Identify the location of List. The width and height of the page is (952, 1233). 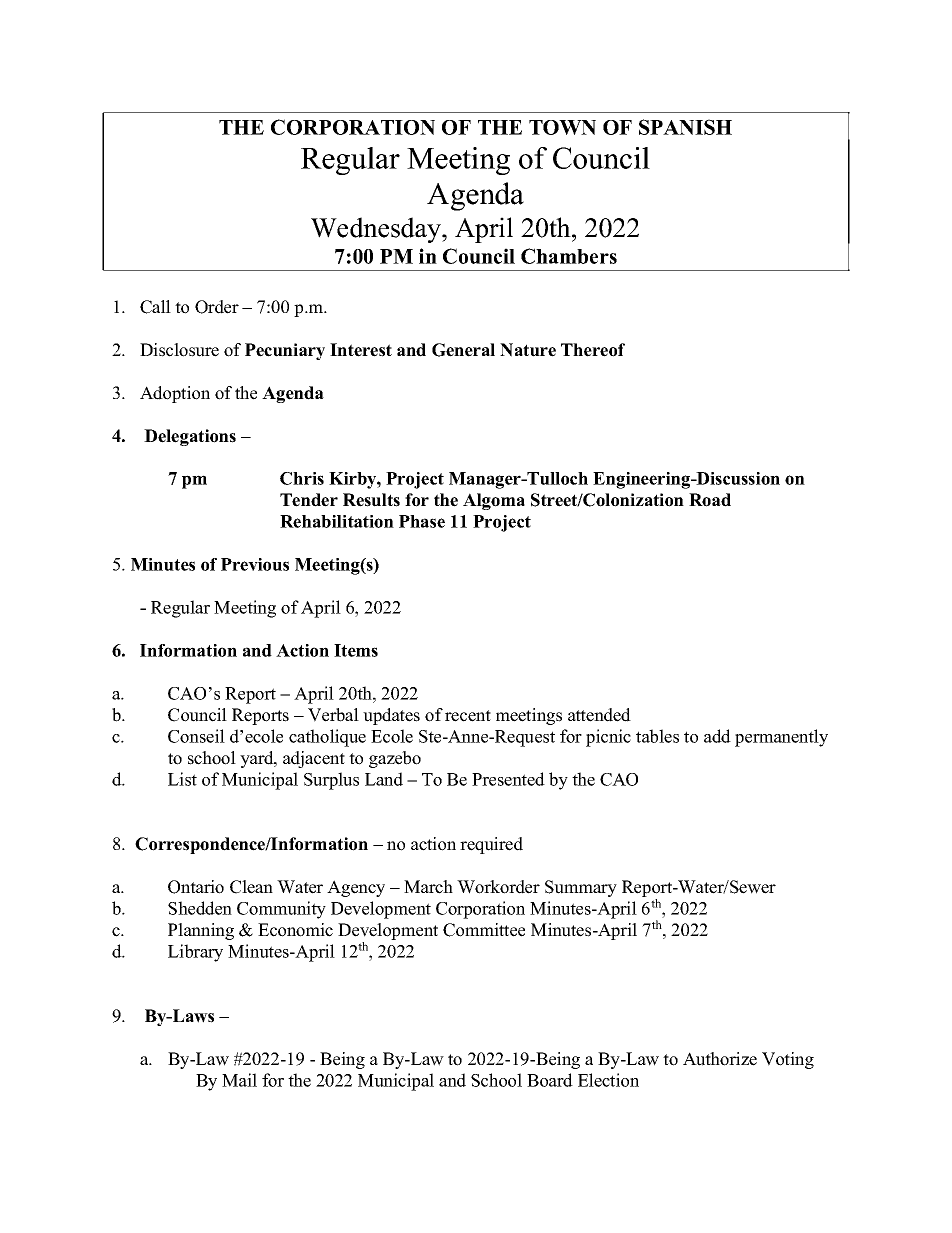
(182, 779).
